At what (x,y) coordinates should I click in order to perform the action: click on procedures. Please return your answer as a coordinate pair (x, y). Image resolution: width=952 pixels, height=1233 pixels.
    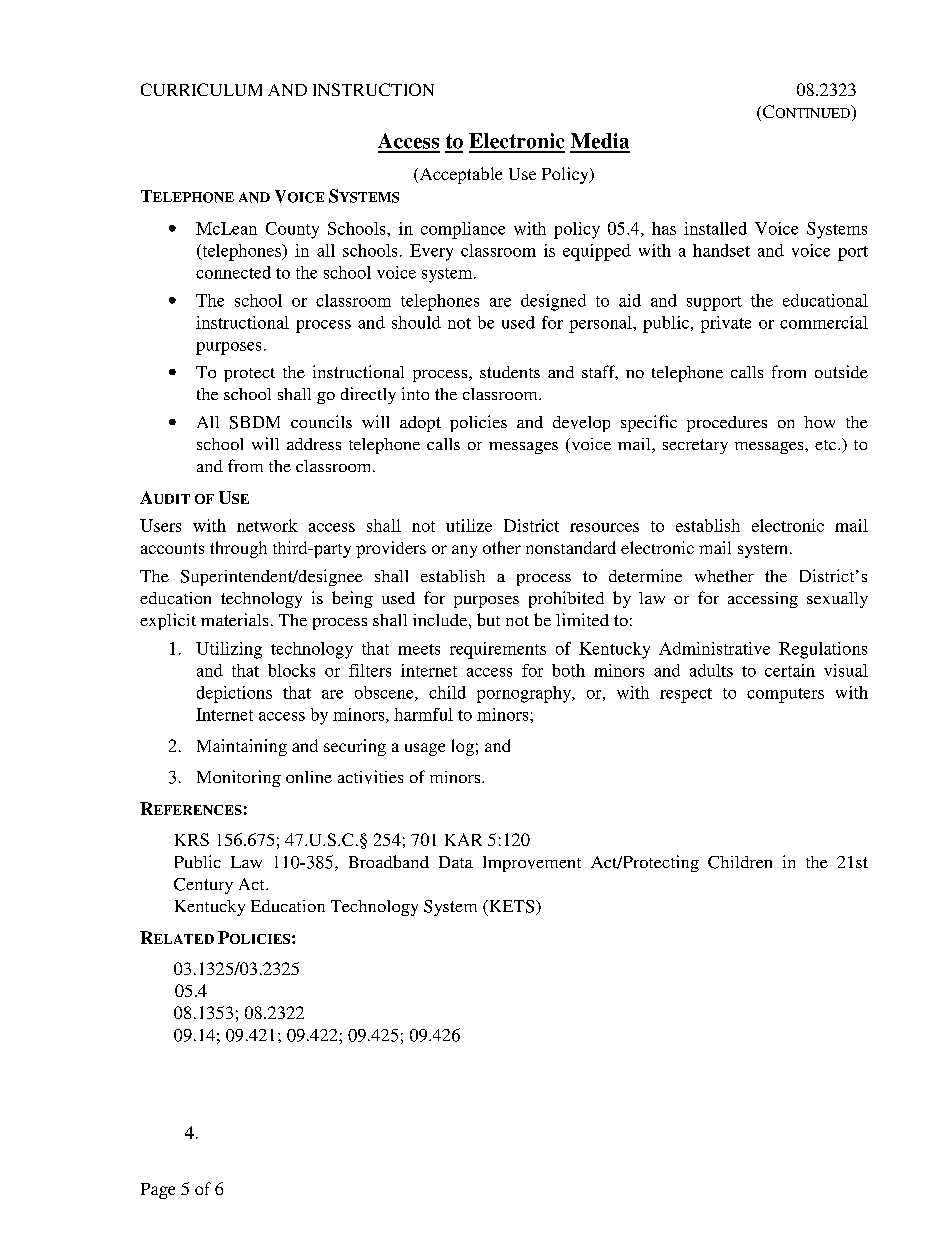
    Looking at the image, I should click on (727, 424).
